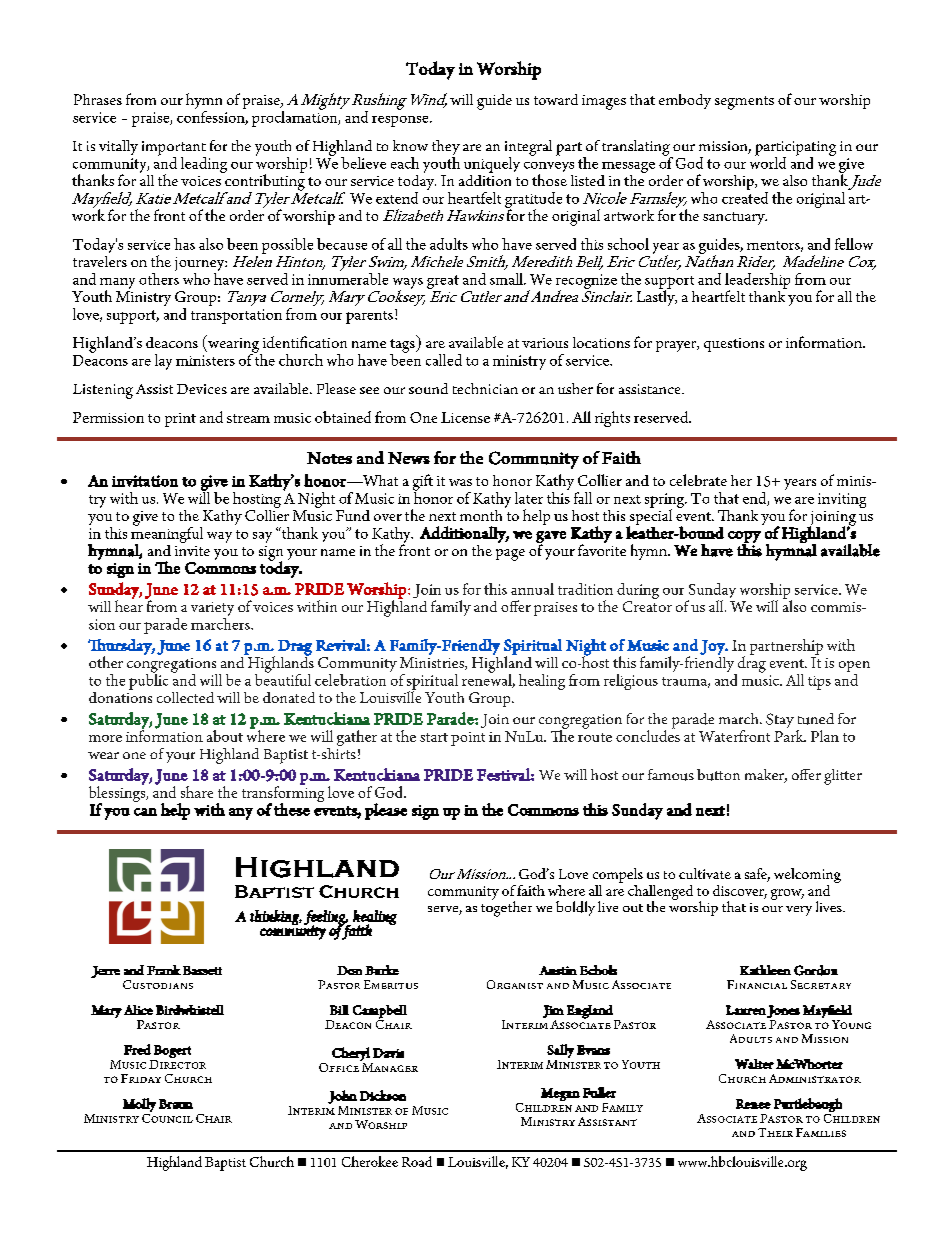  Describe the element at coordinates (174, 149) in the screenshot. I see `important` at that location.
